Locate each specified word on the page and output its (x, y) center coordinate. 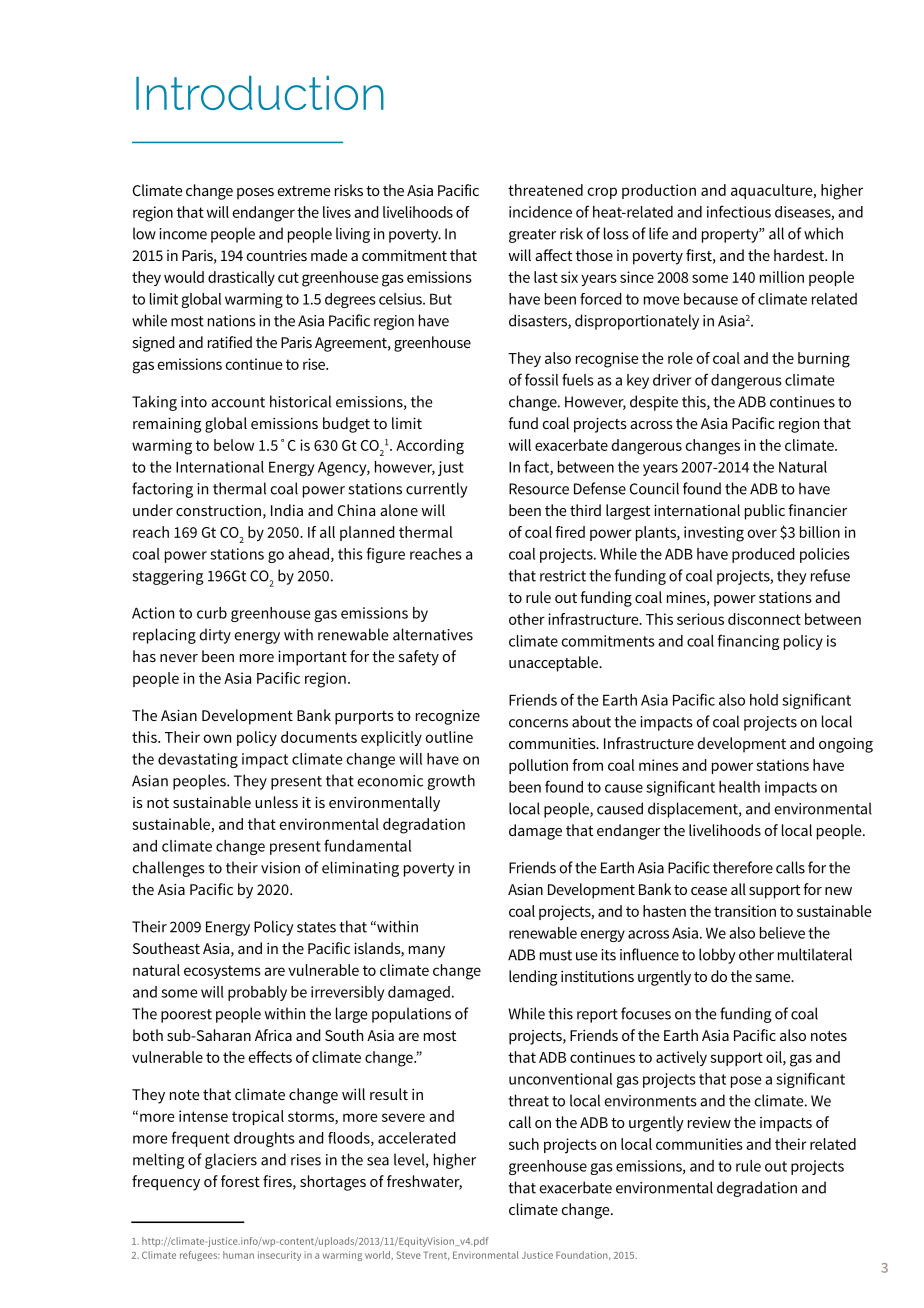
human (238, 1255)
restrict (563, 576)
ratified (230, 342)
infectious (739, 211)
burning (824, 360)
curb (212, 613)
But (441, 299)
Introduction (260, 93)
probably (257, 993)
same (774, 978)
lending (533, 978)
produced (763, 555)
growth (451, 782)
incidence (540, 212)
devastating (198, 760)
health (739, 787)
